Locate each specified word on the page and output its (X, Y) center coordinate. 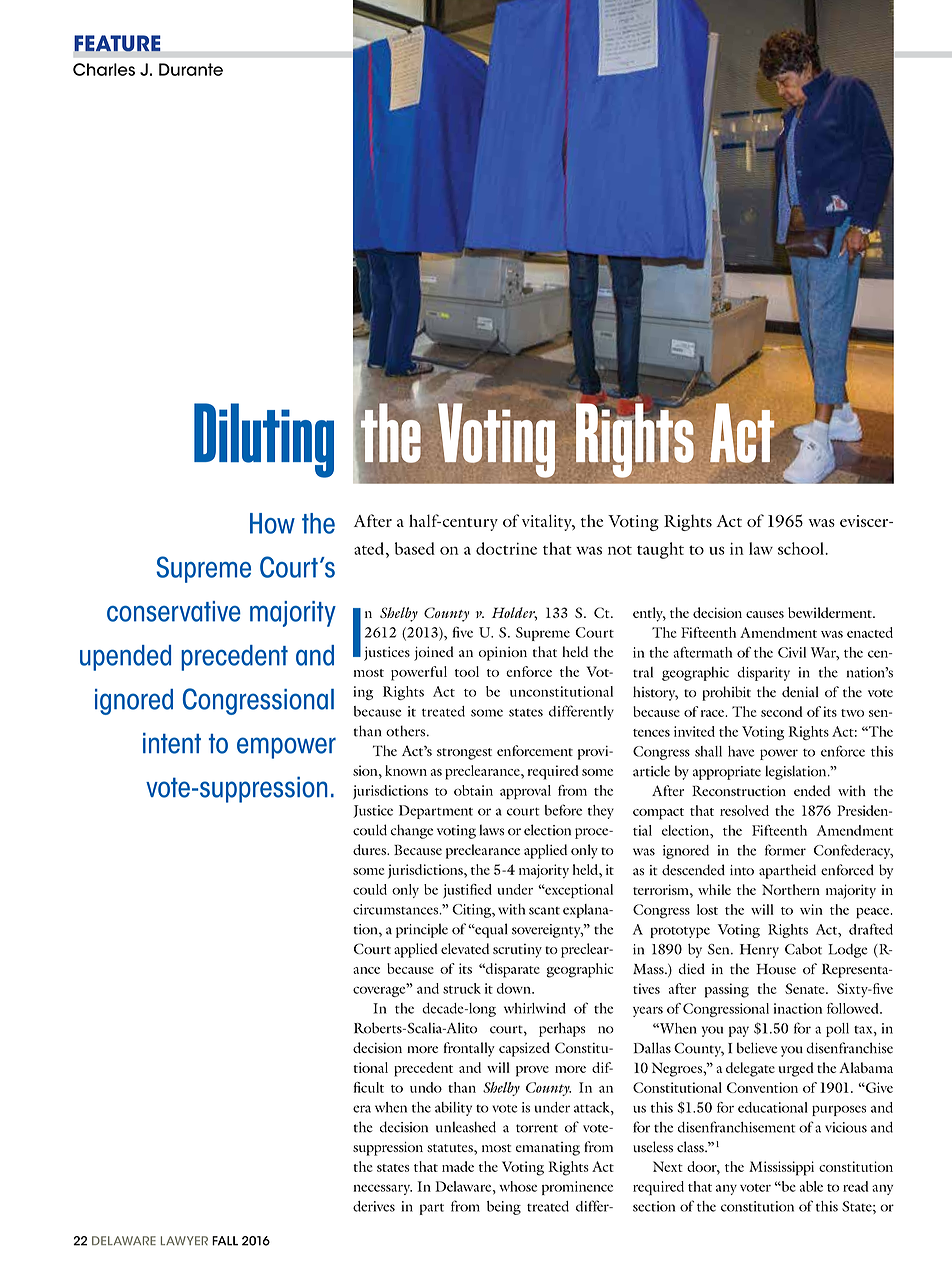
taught (660, 550)
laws (492, 830)
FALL (225, 1241)
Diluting (264, 440)
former (785, 850)
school (802, 548)
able (811, 1186)
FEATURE (117, 44)
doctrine (506, 548)
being (504, 1208)
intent (172, 743)
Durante (191, 69)
